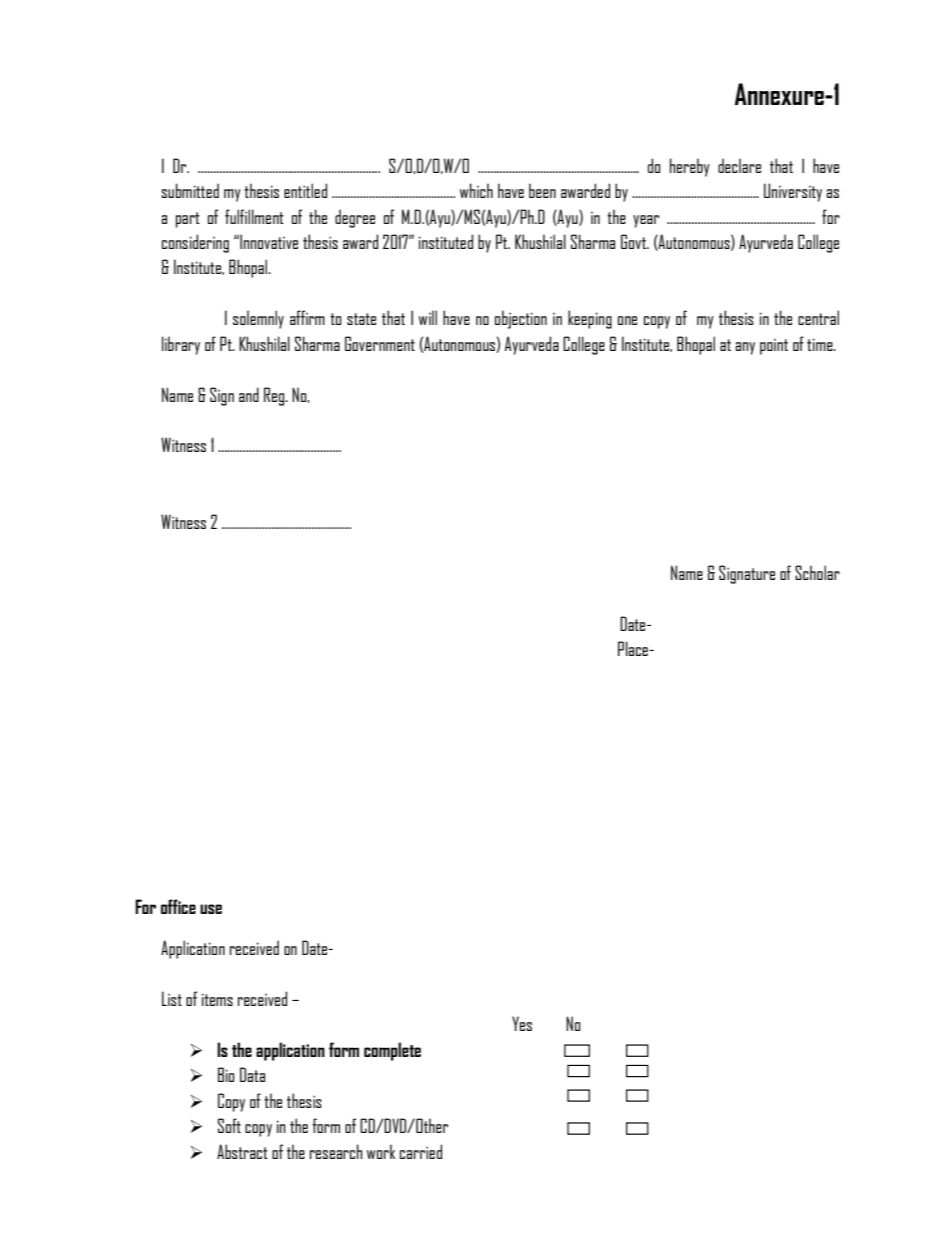  What do you see at coordinates (421, 1151) in the screenshot?
I see `carried` at bounding box center [421, 1151].
